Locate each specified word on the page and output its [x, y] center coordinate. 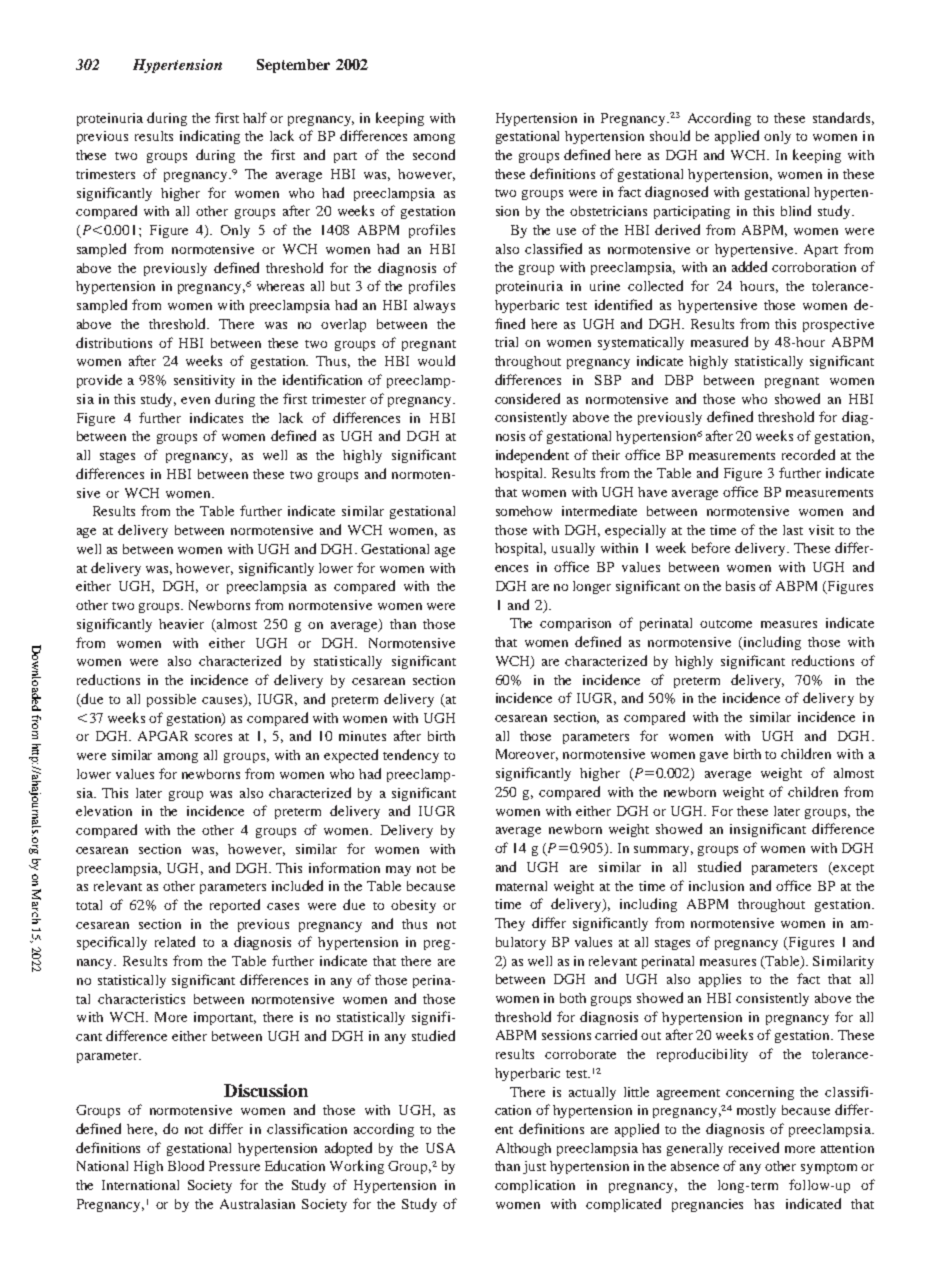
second [434, 154]
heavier [181, 624]
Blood [186, 1165]
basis [740, 586]
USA [440, 1148]
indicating [210, 137]
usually [573, 549]
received [754, 1147]
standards [841, 117]
